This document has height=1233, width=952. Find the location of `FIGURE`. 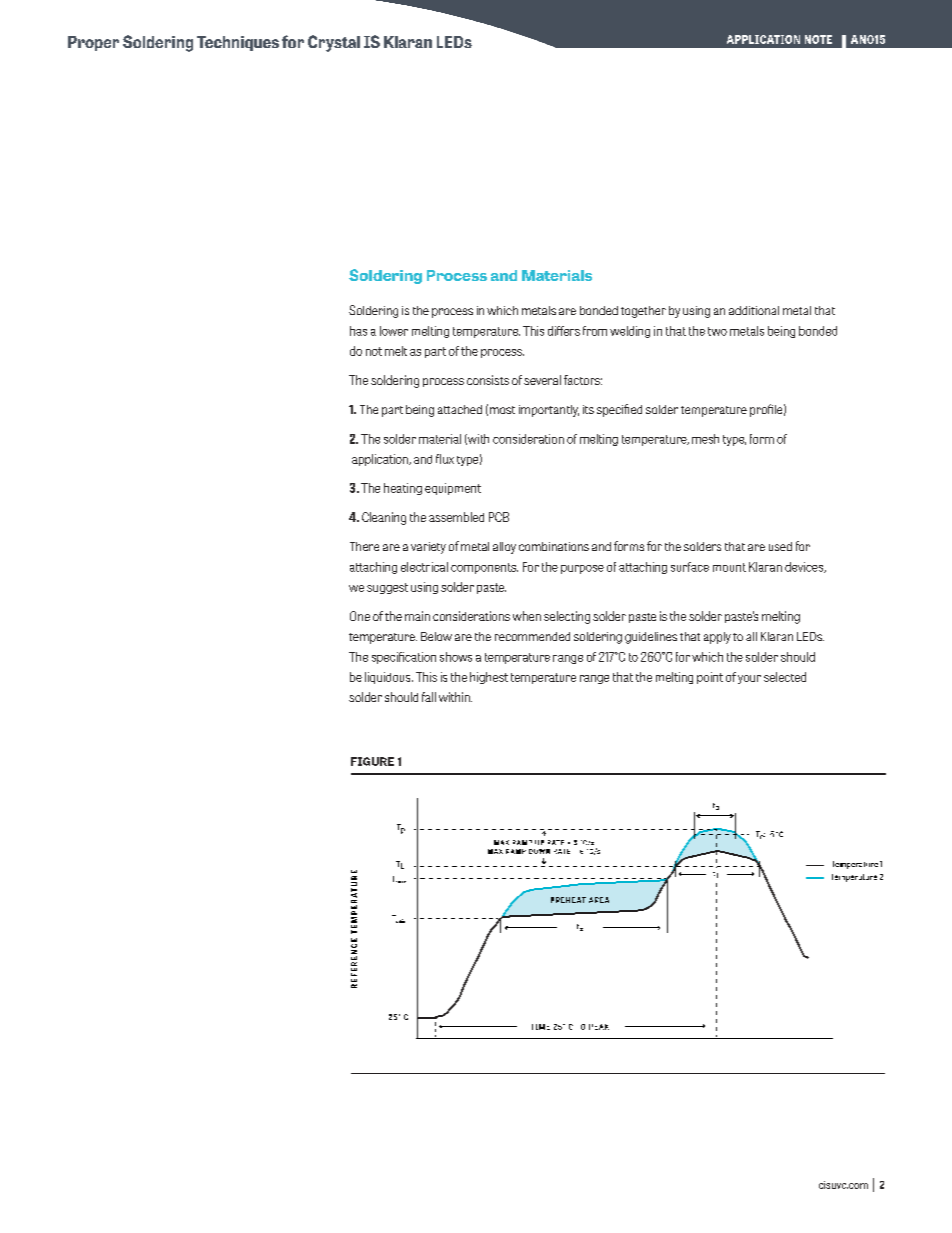

FIGURE is located at coordinates (372, 761).
